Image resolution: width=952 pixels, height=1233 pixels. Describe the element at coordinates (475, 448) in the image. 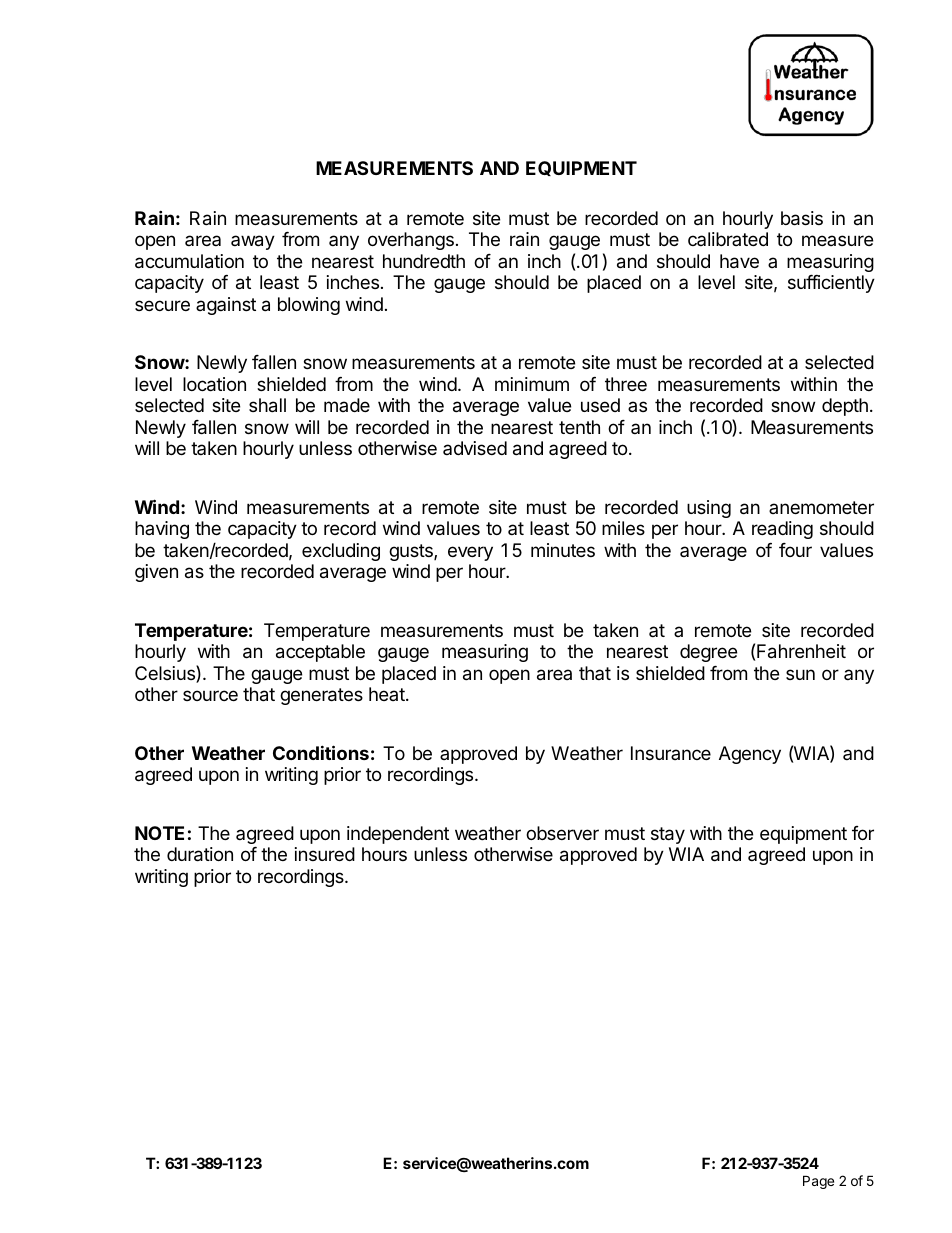

I see `advised` at that location.
